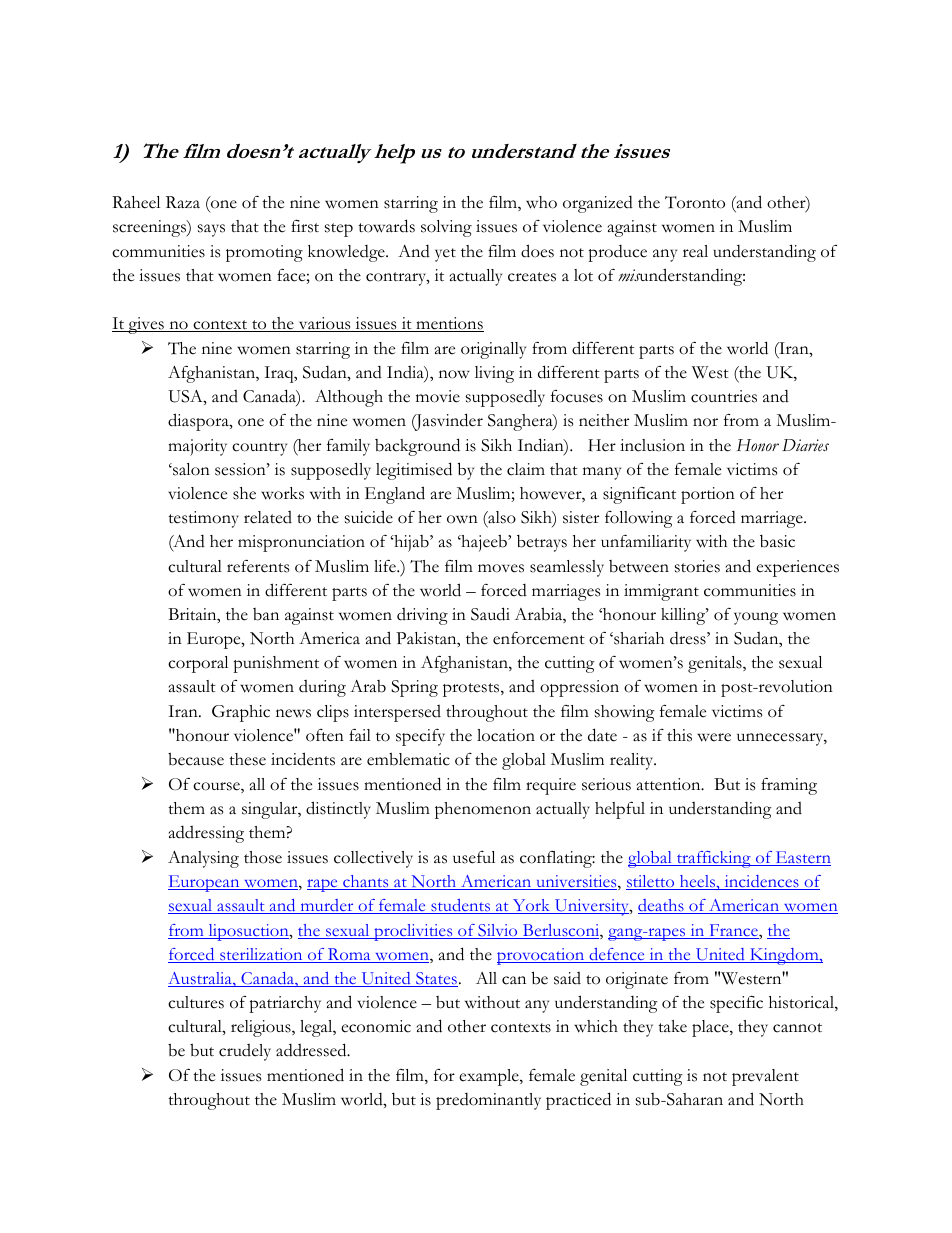  I want to click on prevalent, so click(765, 1077).
